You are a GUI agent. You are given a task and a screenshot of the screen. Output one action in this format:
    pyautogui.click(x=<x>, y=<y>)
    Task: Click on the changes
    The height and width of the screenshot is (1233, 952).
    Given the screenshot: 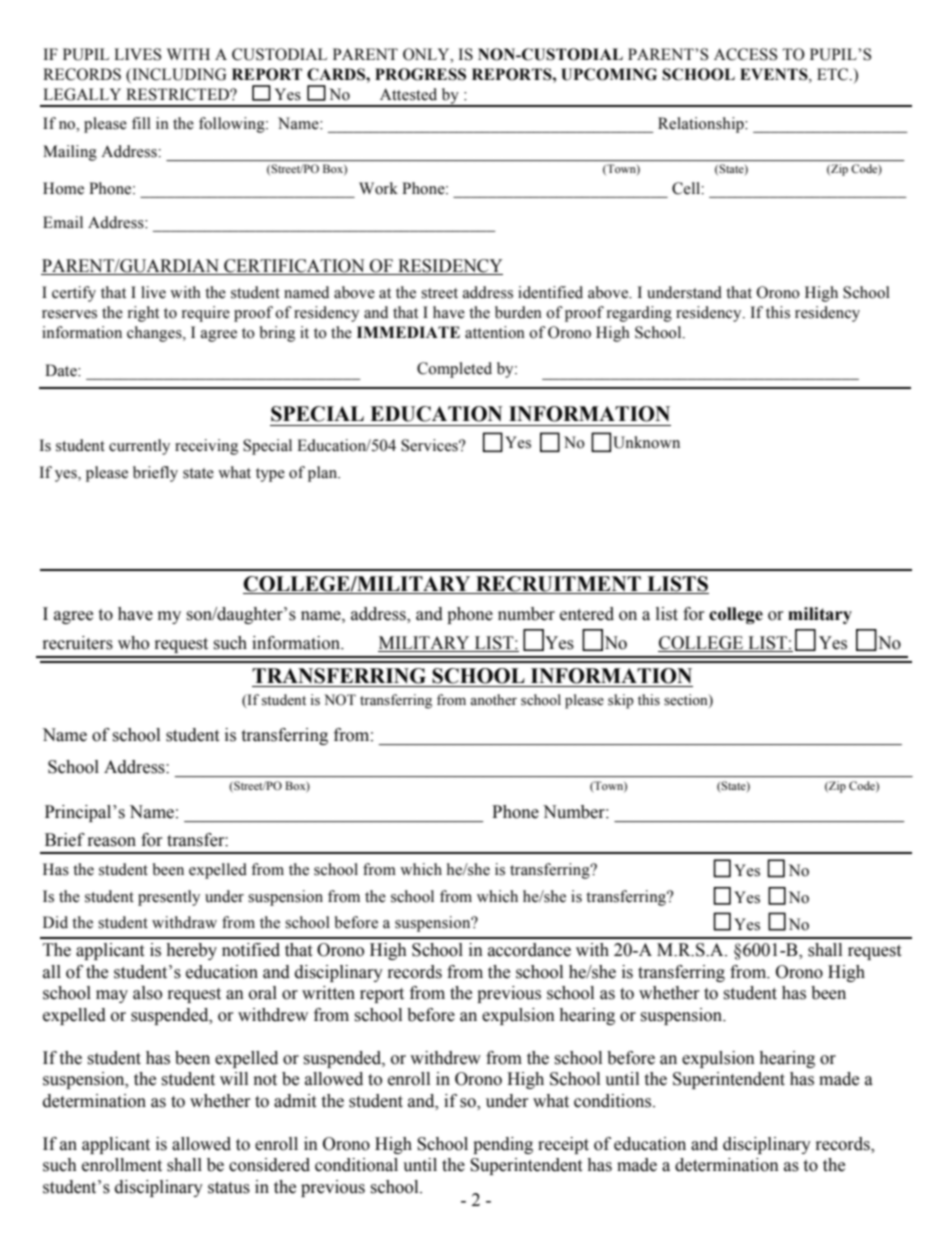 What is the action you would take?
    pyautogui.click(x=155, y=334)
